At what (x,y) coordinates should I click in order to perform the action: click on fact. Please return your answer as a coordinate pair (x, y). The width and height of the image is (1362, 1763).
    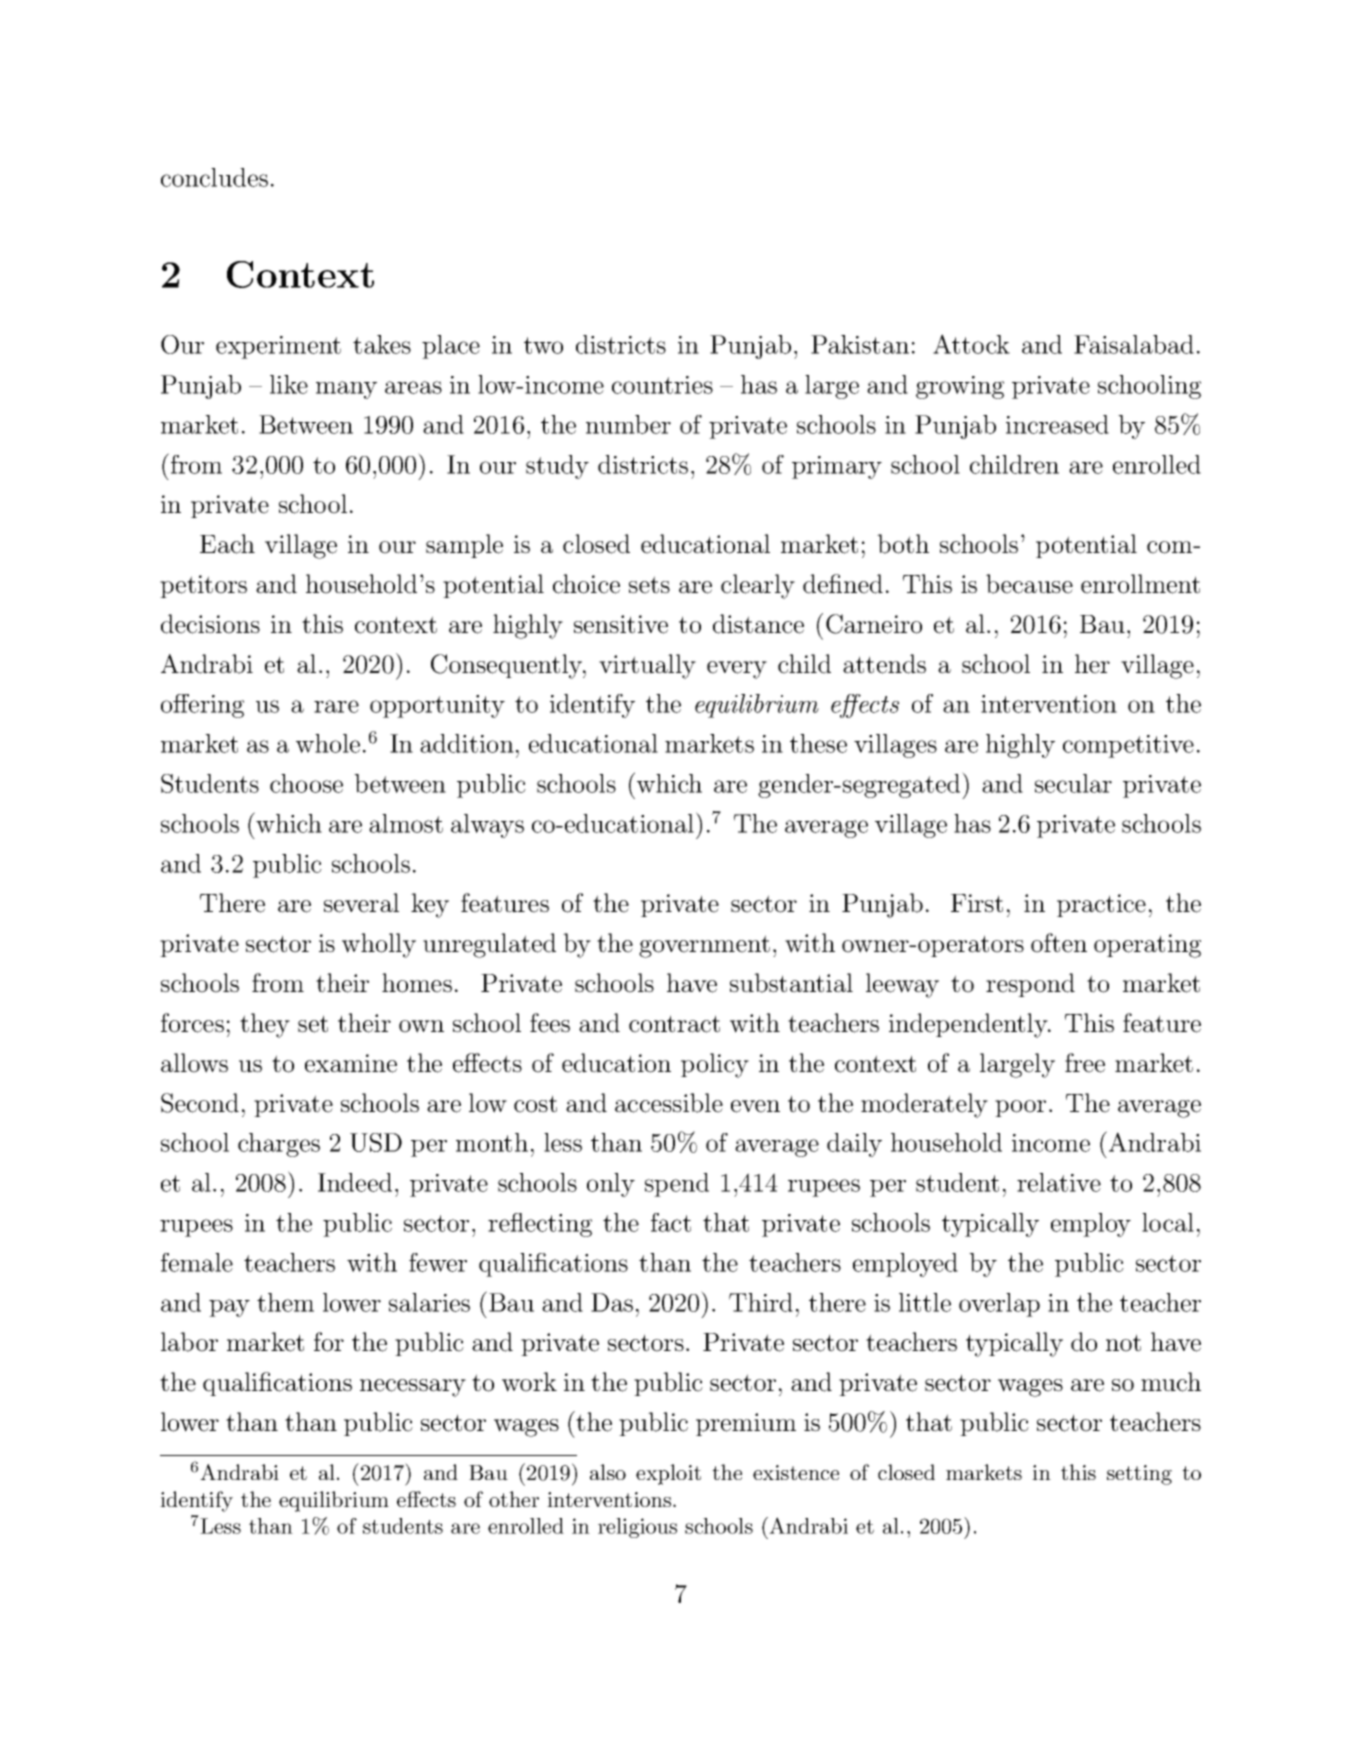
    Looking at the image, I should click on (671, 1222).
